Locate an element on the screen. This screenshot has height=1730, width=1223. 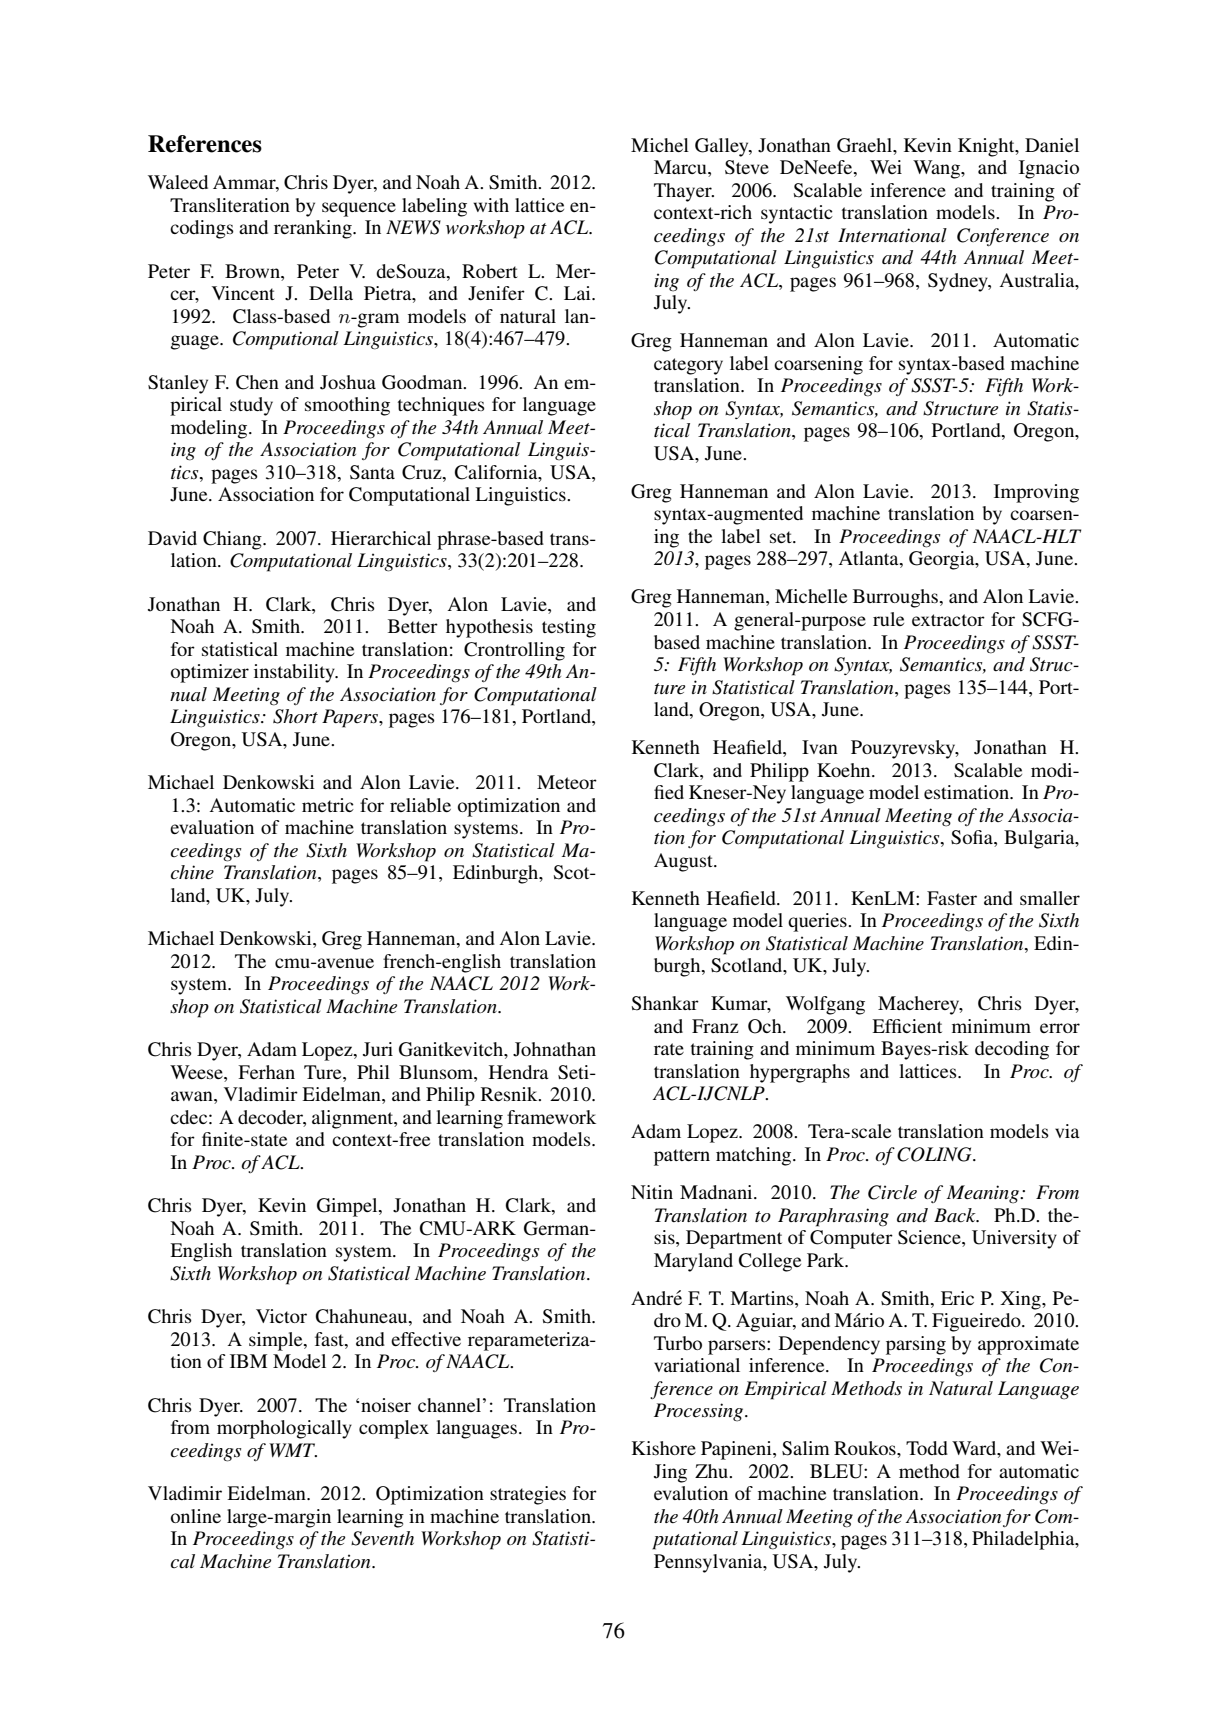
Wang is located at coordinates (937, 169).
